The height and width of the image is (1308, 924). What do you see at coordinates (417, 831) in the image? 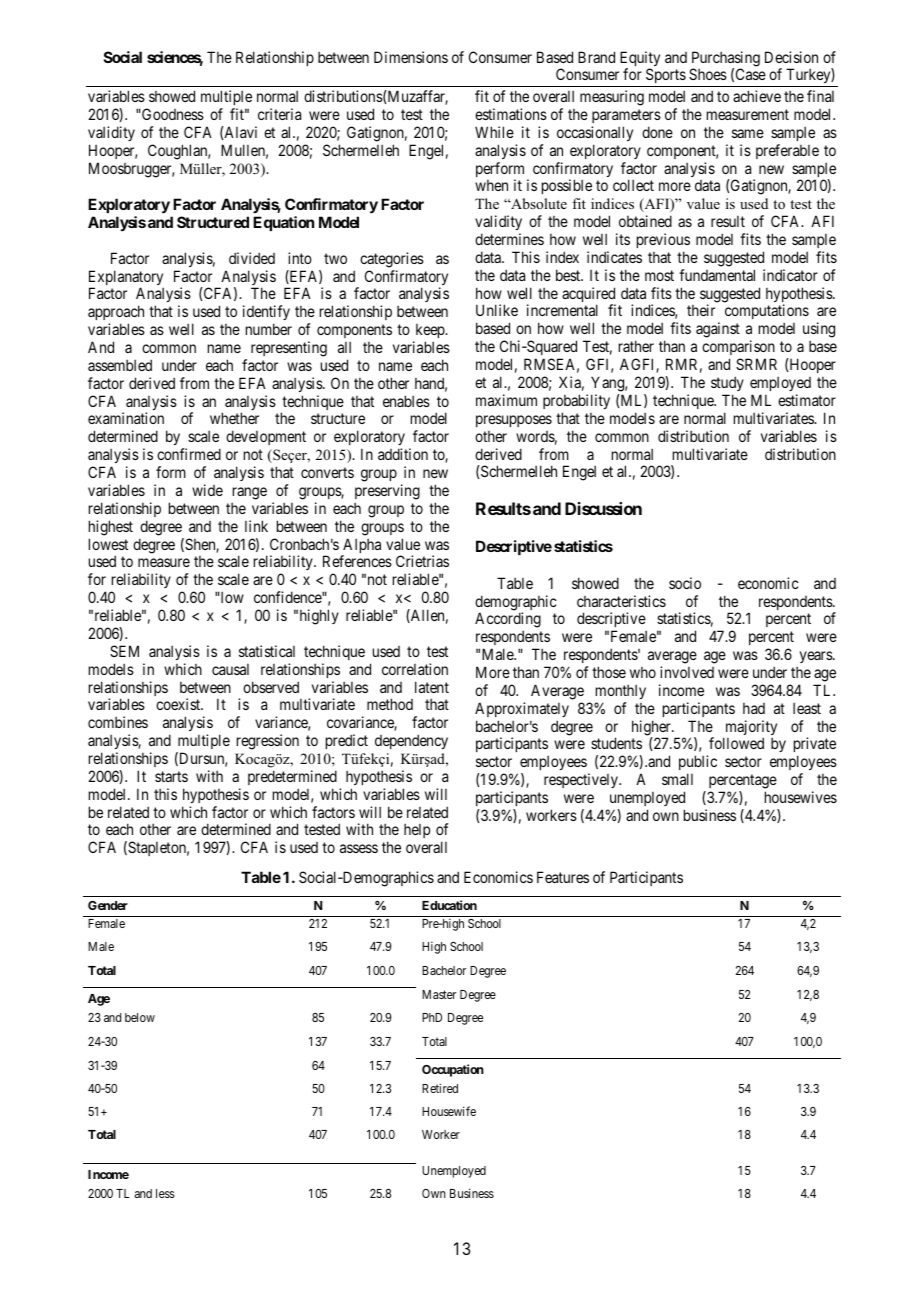
I see `help` at bounding box center [417, 831].
